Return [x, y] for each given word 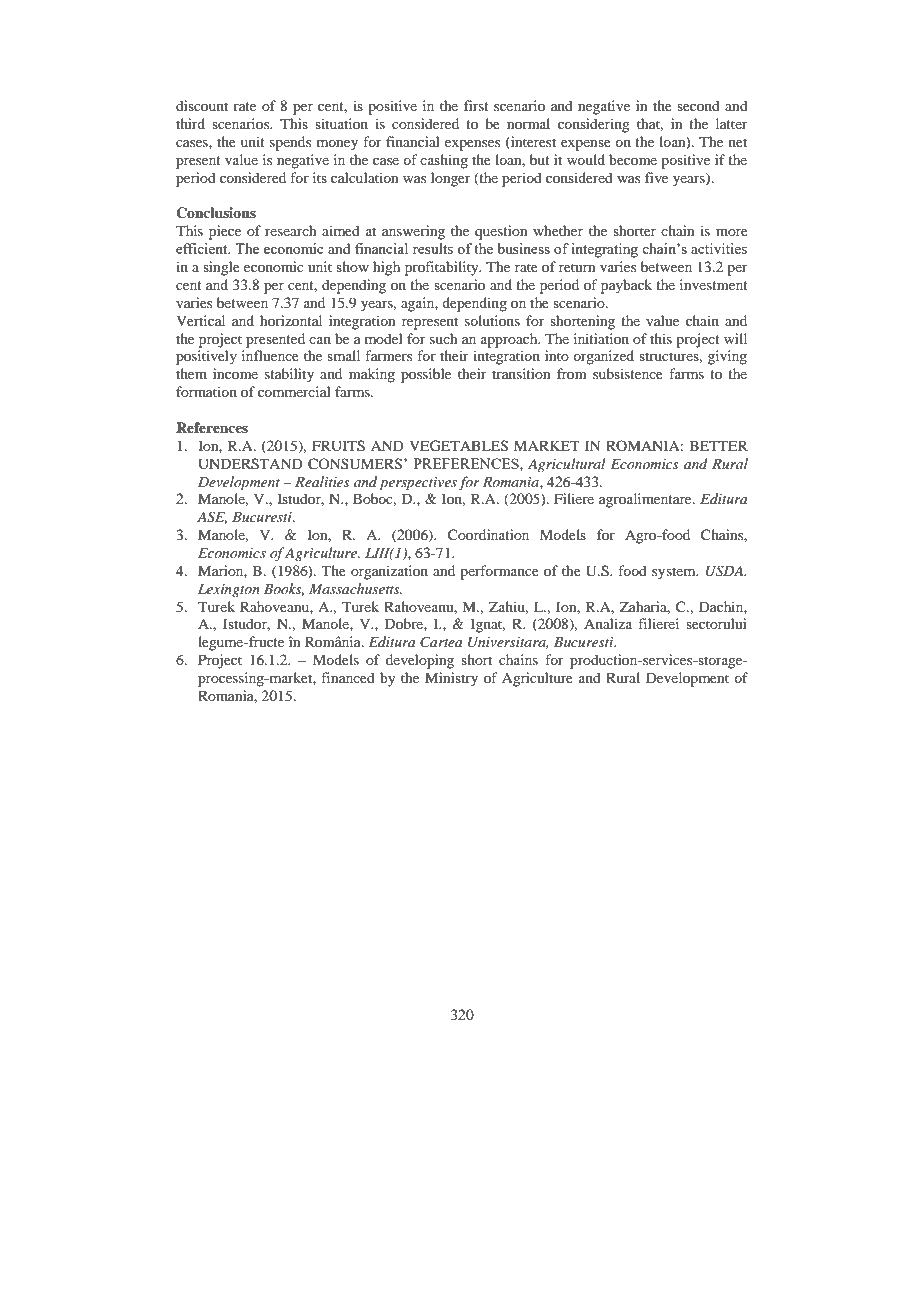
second [698, 105]
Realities [322, 481]
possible [426, 375]
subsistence [628, 373]
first [476, 105]
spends [290, 143]
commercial [294, 391]
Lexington [229, 590]
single [221, 268]
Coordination [488, 535]
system [675, 573]
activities [719, 248]
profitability [443, 268]
